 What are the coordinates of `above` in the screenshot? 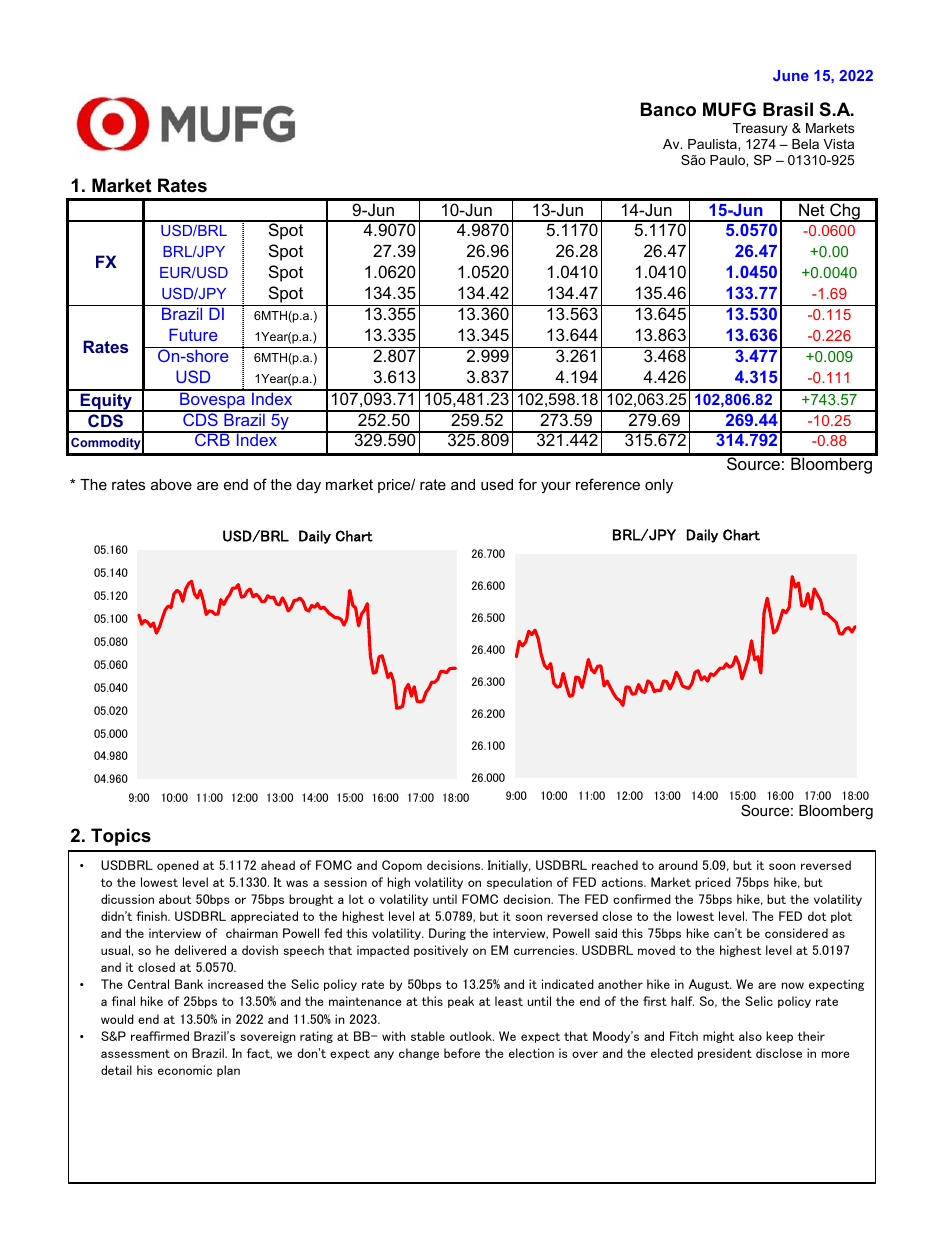 It's located at (171, 484).
